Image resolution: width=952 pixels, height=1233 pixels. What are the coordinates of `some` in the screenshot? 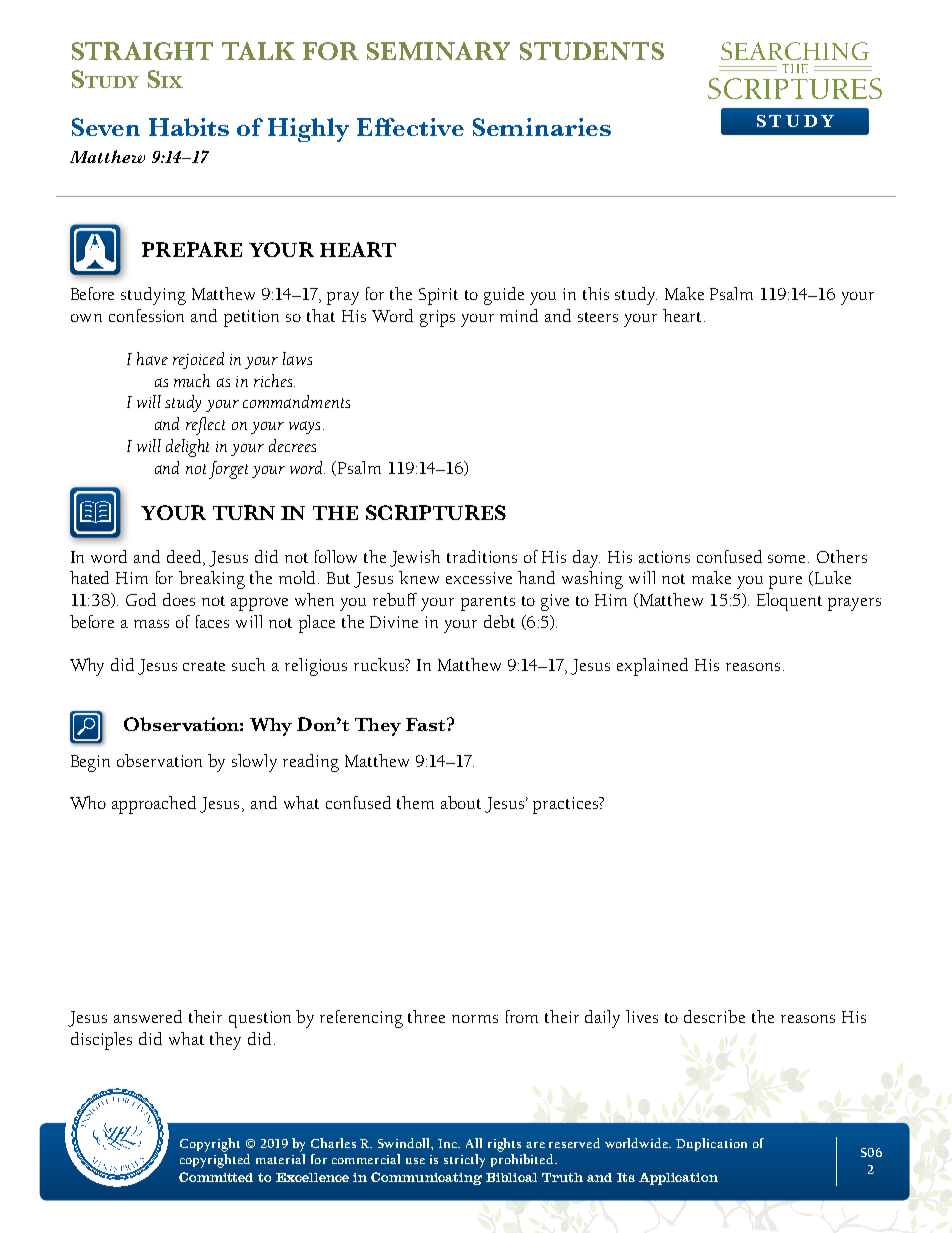 It's located at (788, 559).
